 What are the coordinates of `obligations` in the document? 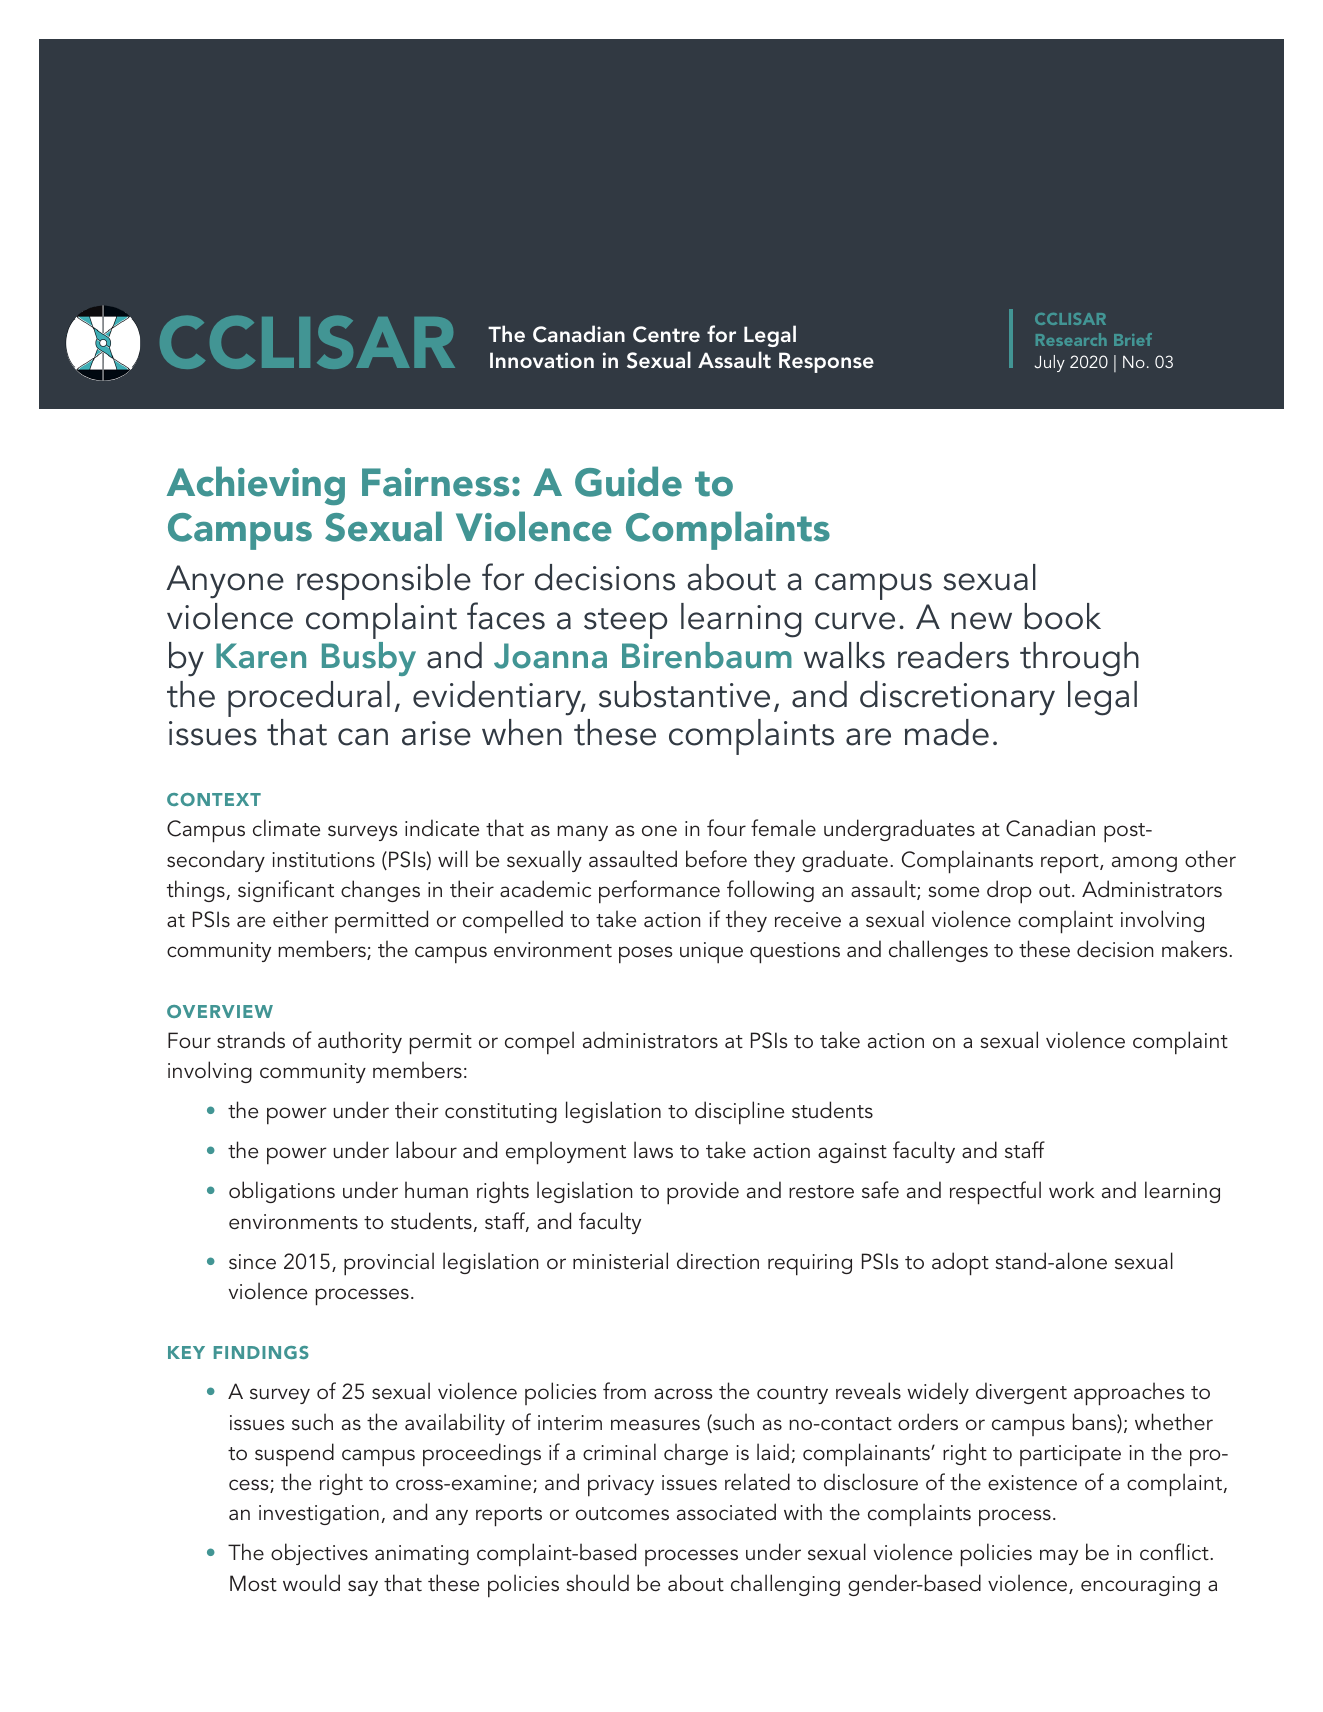 It's located at (282, 1192).
